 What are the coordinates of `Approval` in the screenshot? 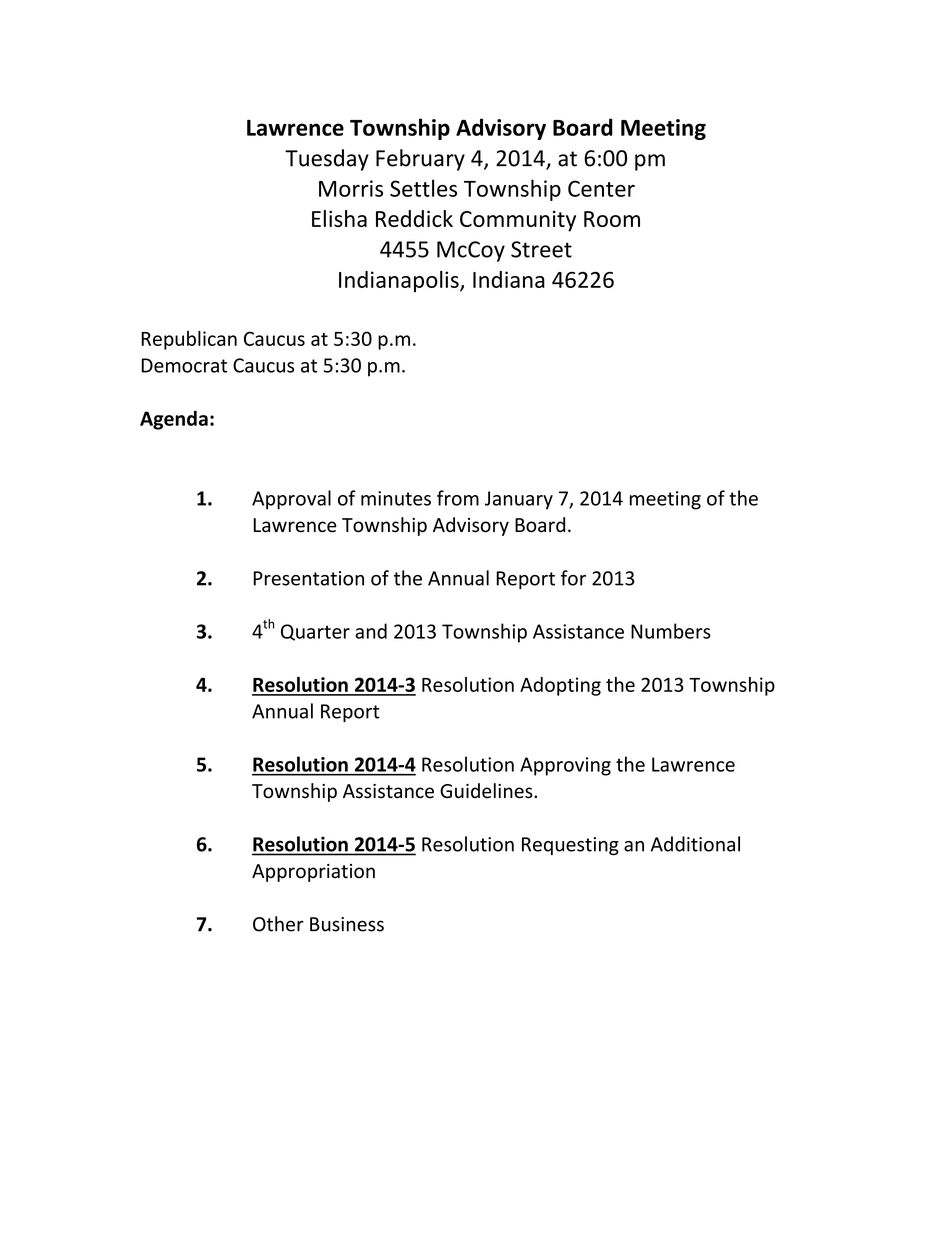 It's located at (291, 500).
